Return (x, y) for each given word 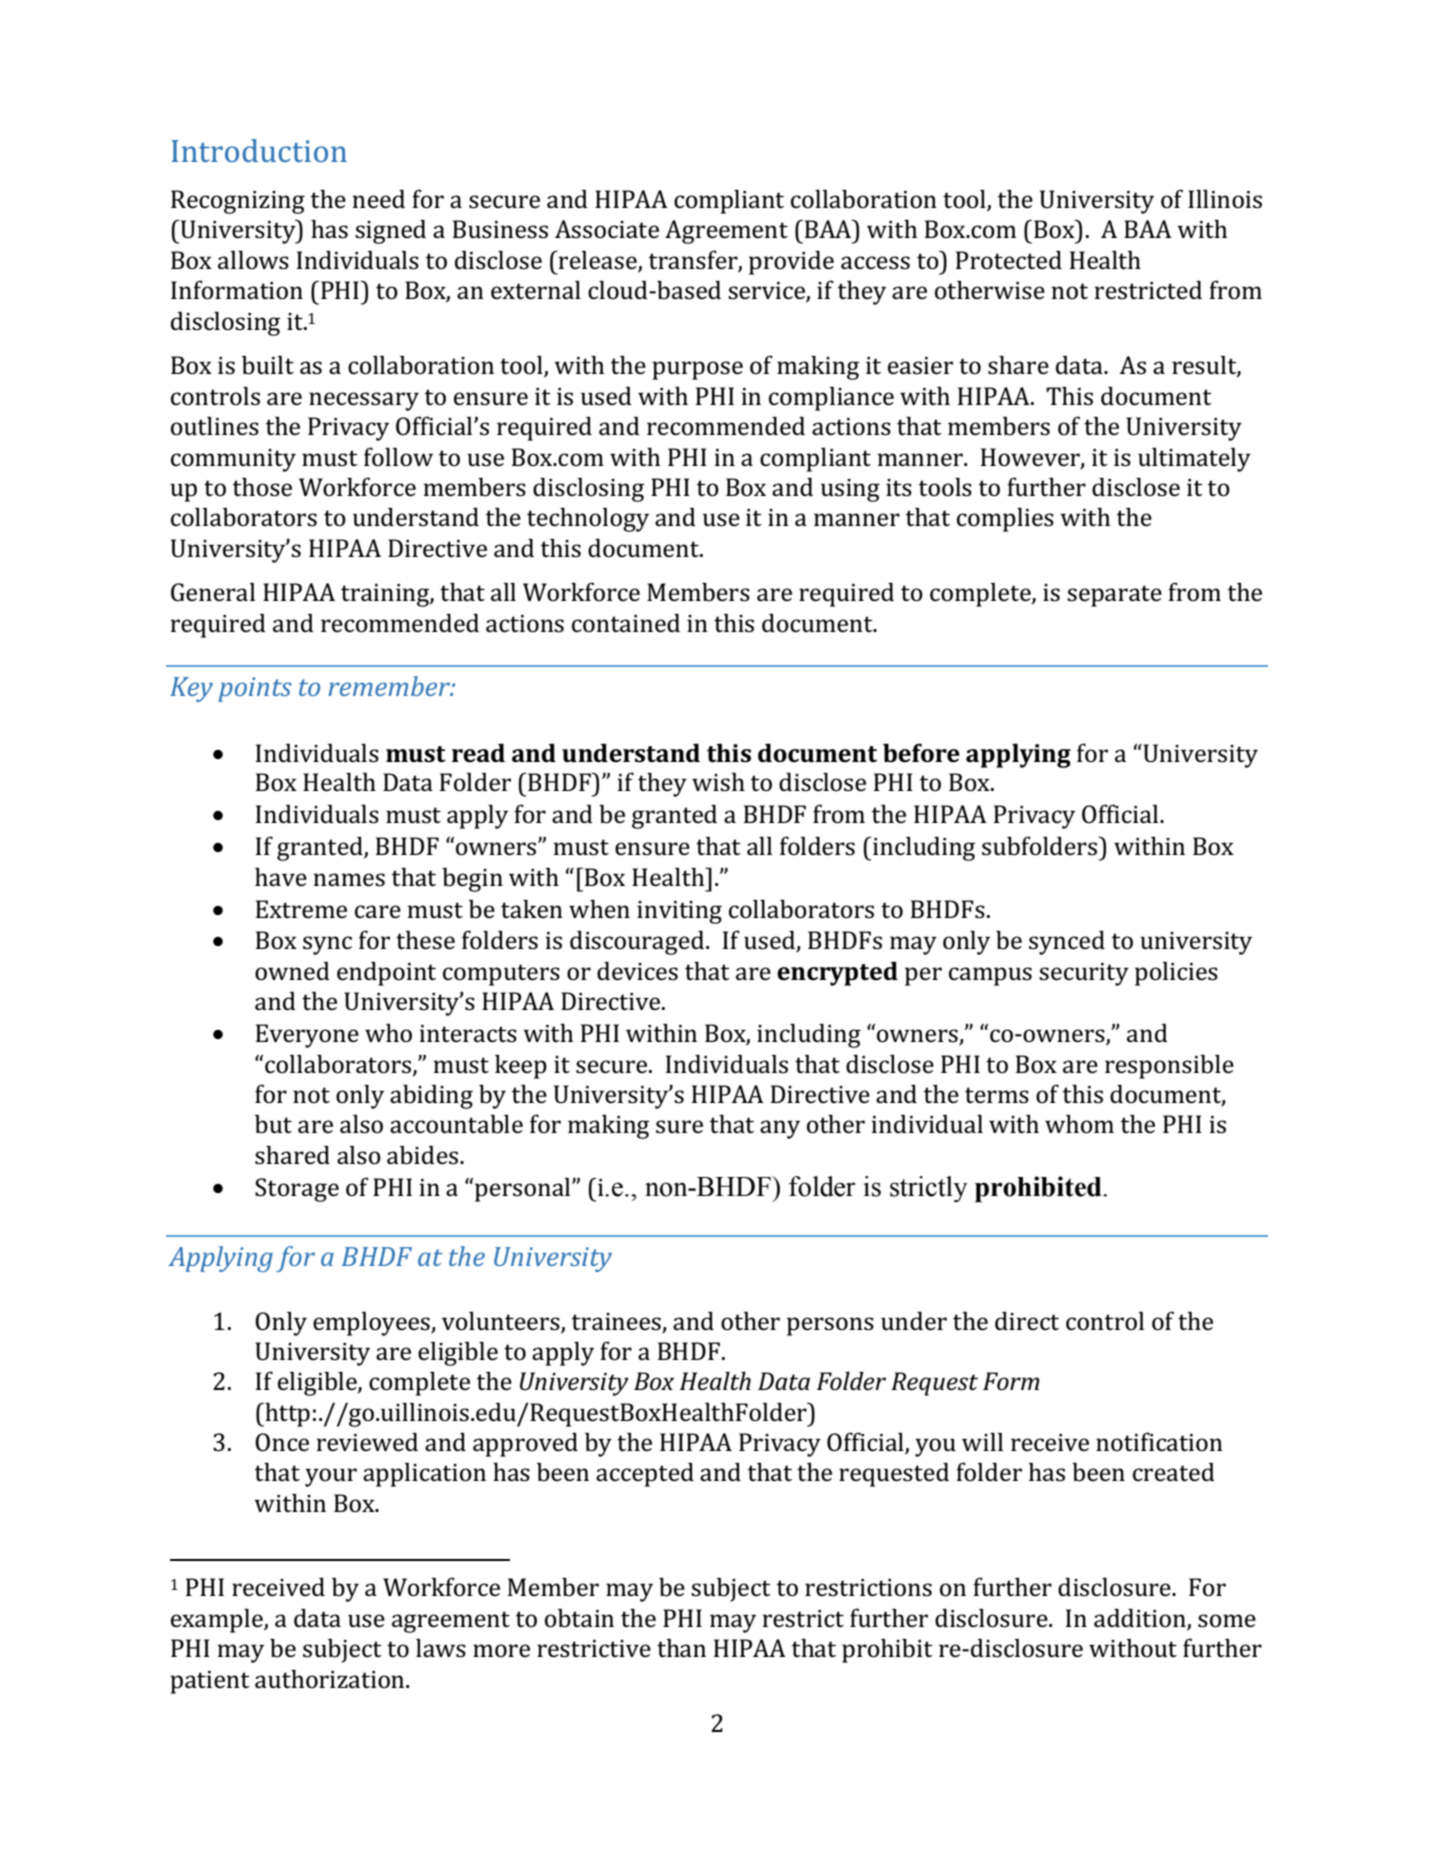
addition (1140, 1618)
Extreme (301, 909)
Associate (607, 229)
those (262, 487)
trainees (616, 1322)
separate (1114, 596)
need (378, 199)
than (681, 1648)
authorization (331, 1679)
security (1084, 974)
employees (372, 1323)
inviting (679, 912)
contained (626, 623)
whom (1079, 1124)
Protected (1009, 260)
